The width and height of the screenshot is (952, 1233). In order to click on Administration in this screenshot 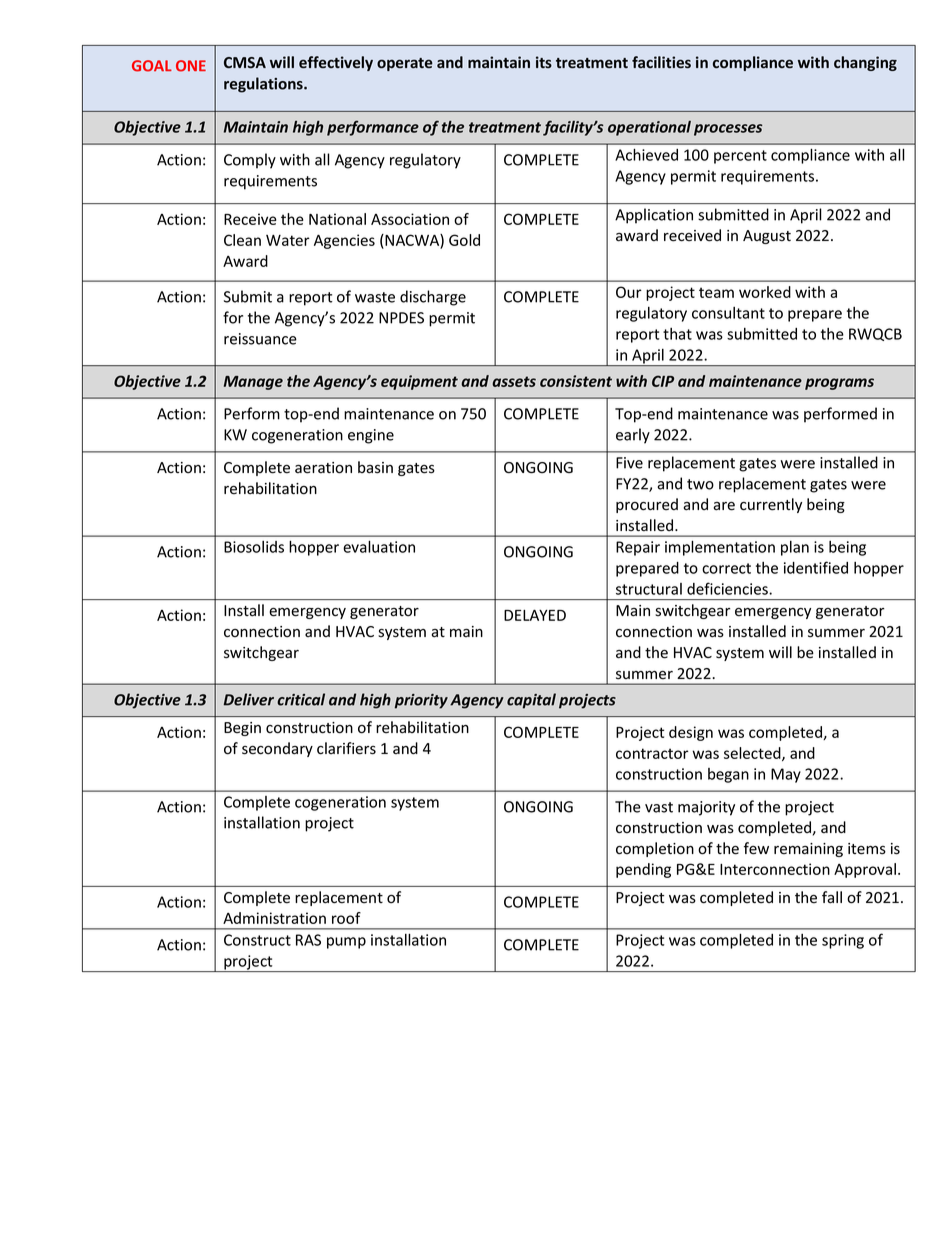, I will do `click(274, 918)`.
